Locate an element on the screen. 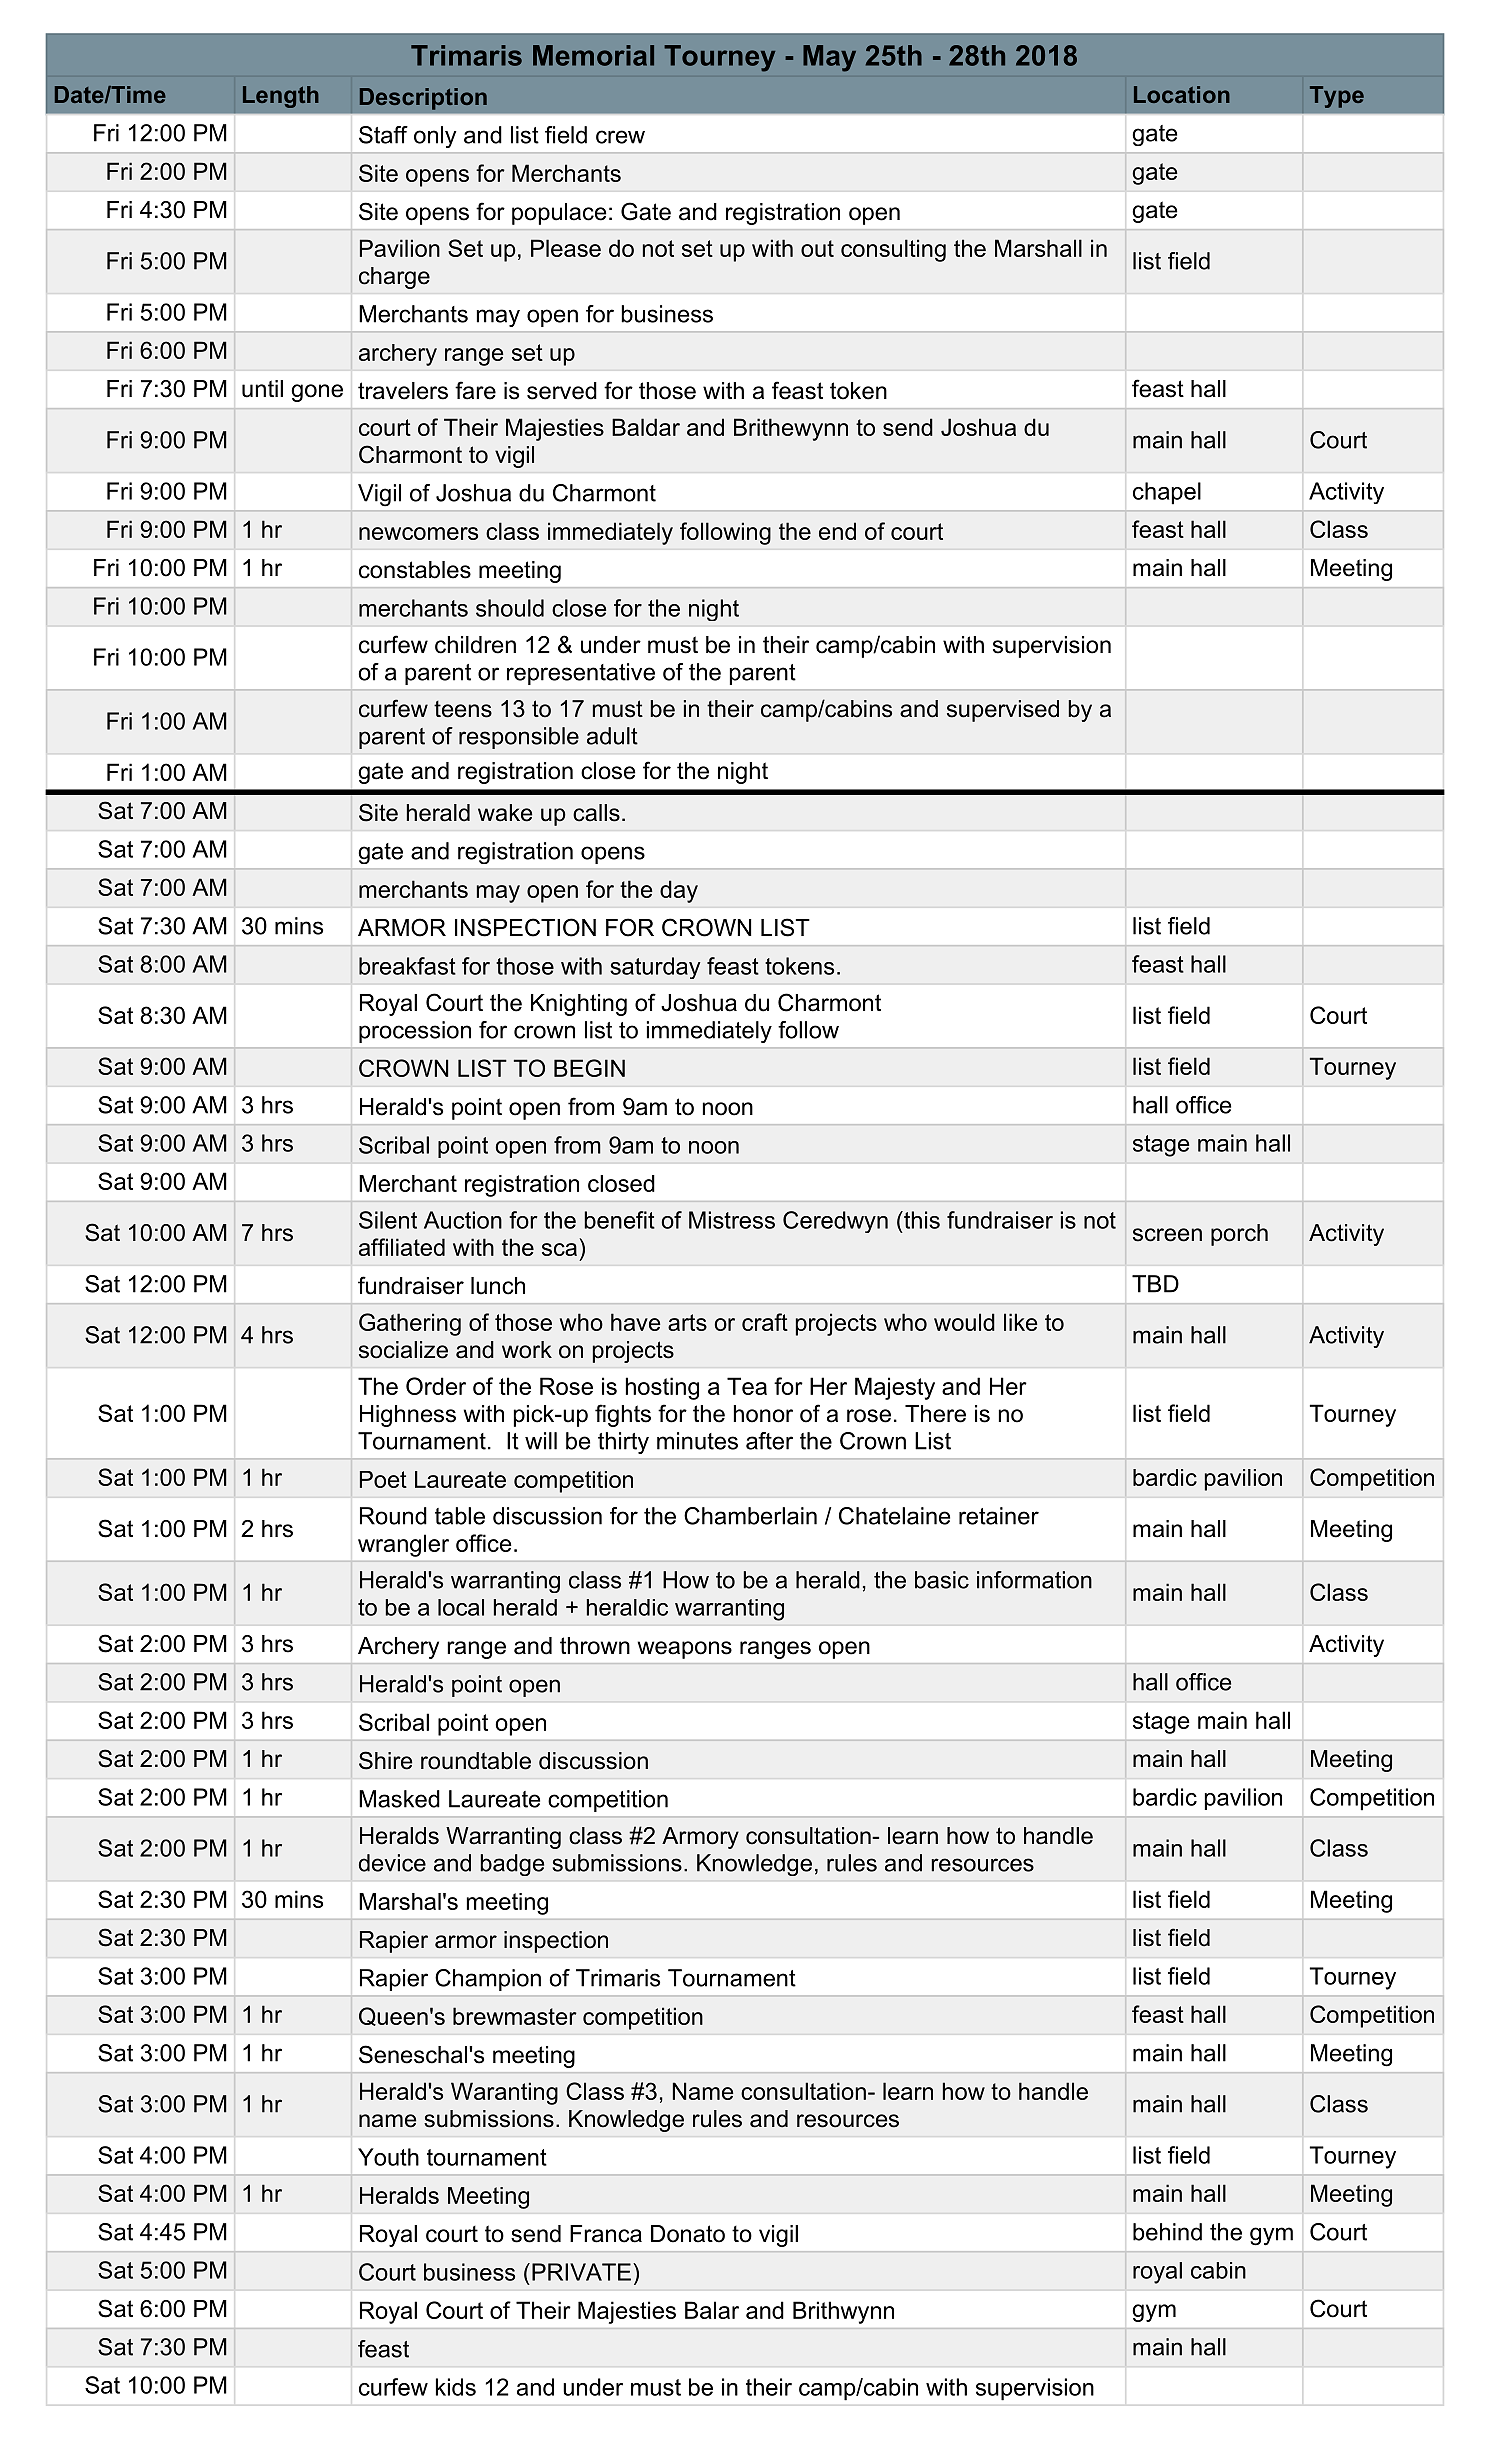  porch is located at coordinates (1239, 1235).
